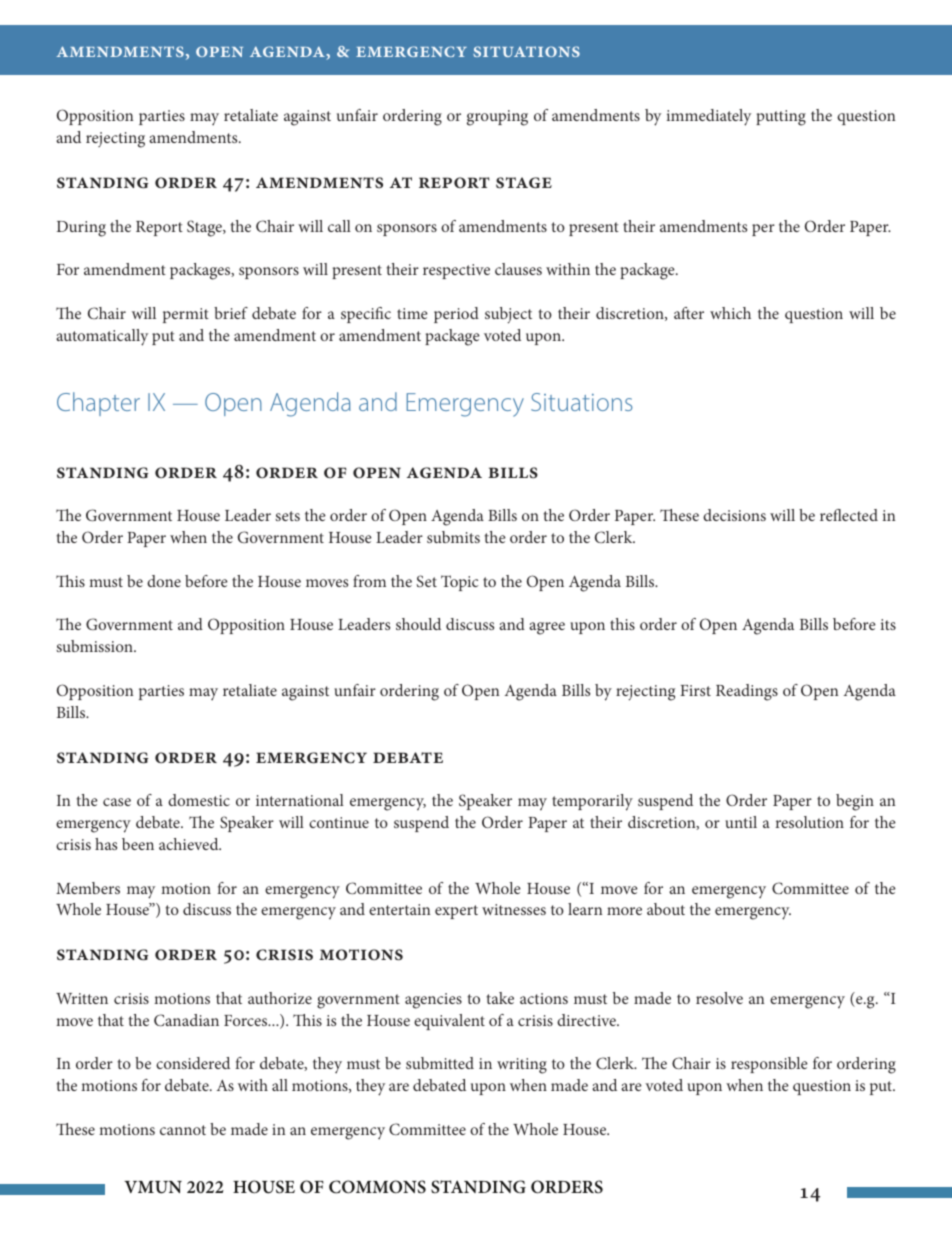  Describe the element at coordinates (497, 118) in the document. I see `grouping` at that location.
